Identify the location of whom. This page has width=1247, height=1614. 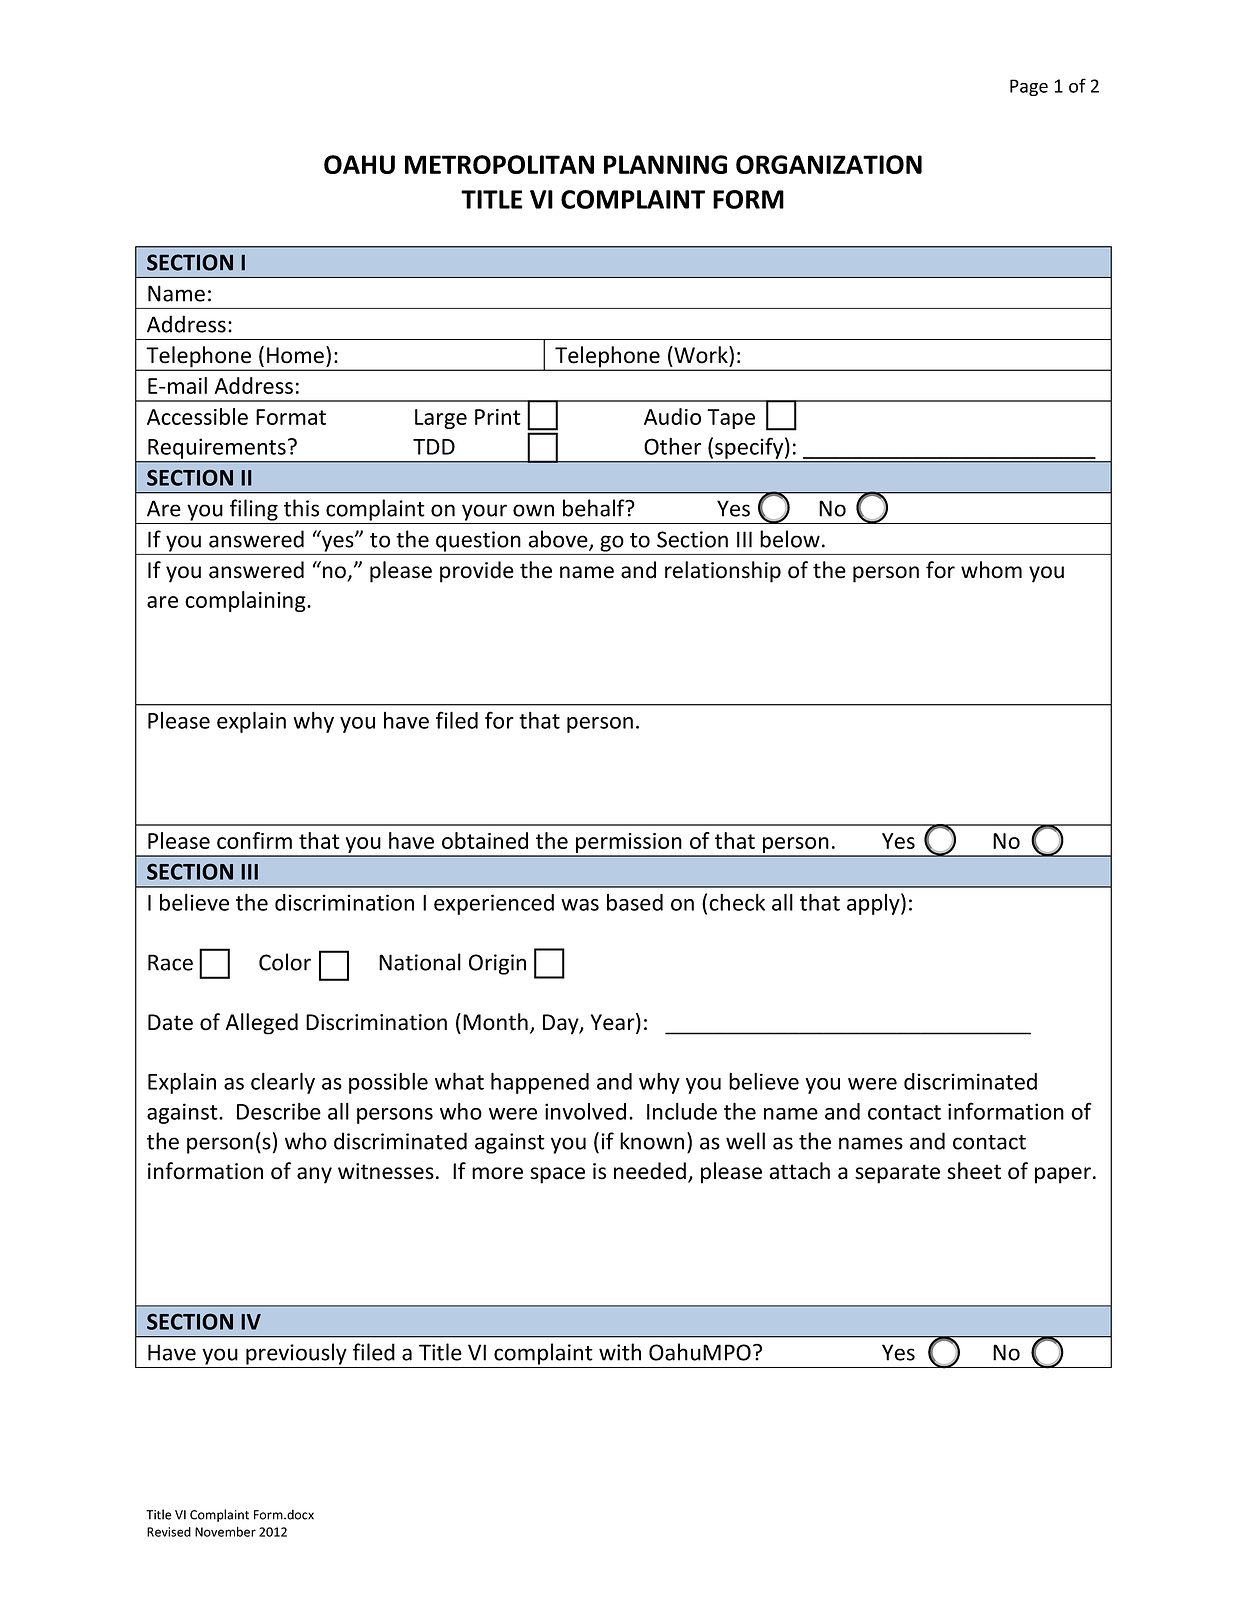
(991, 570).
